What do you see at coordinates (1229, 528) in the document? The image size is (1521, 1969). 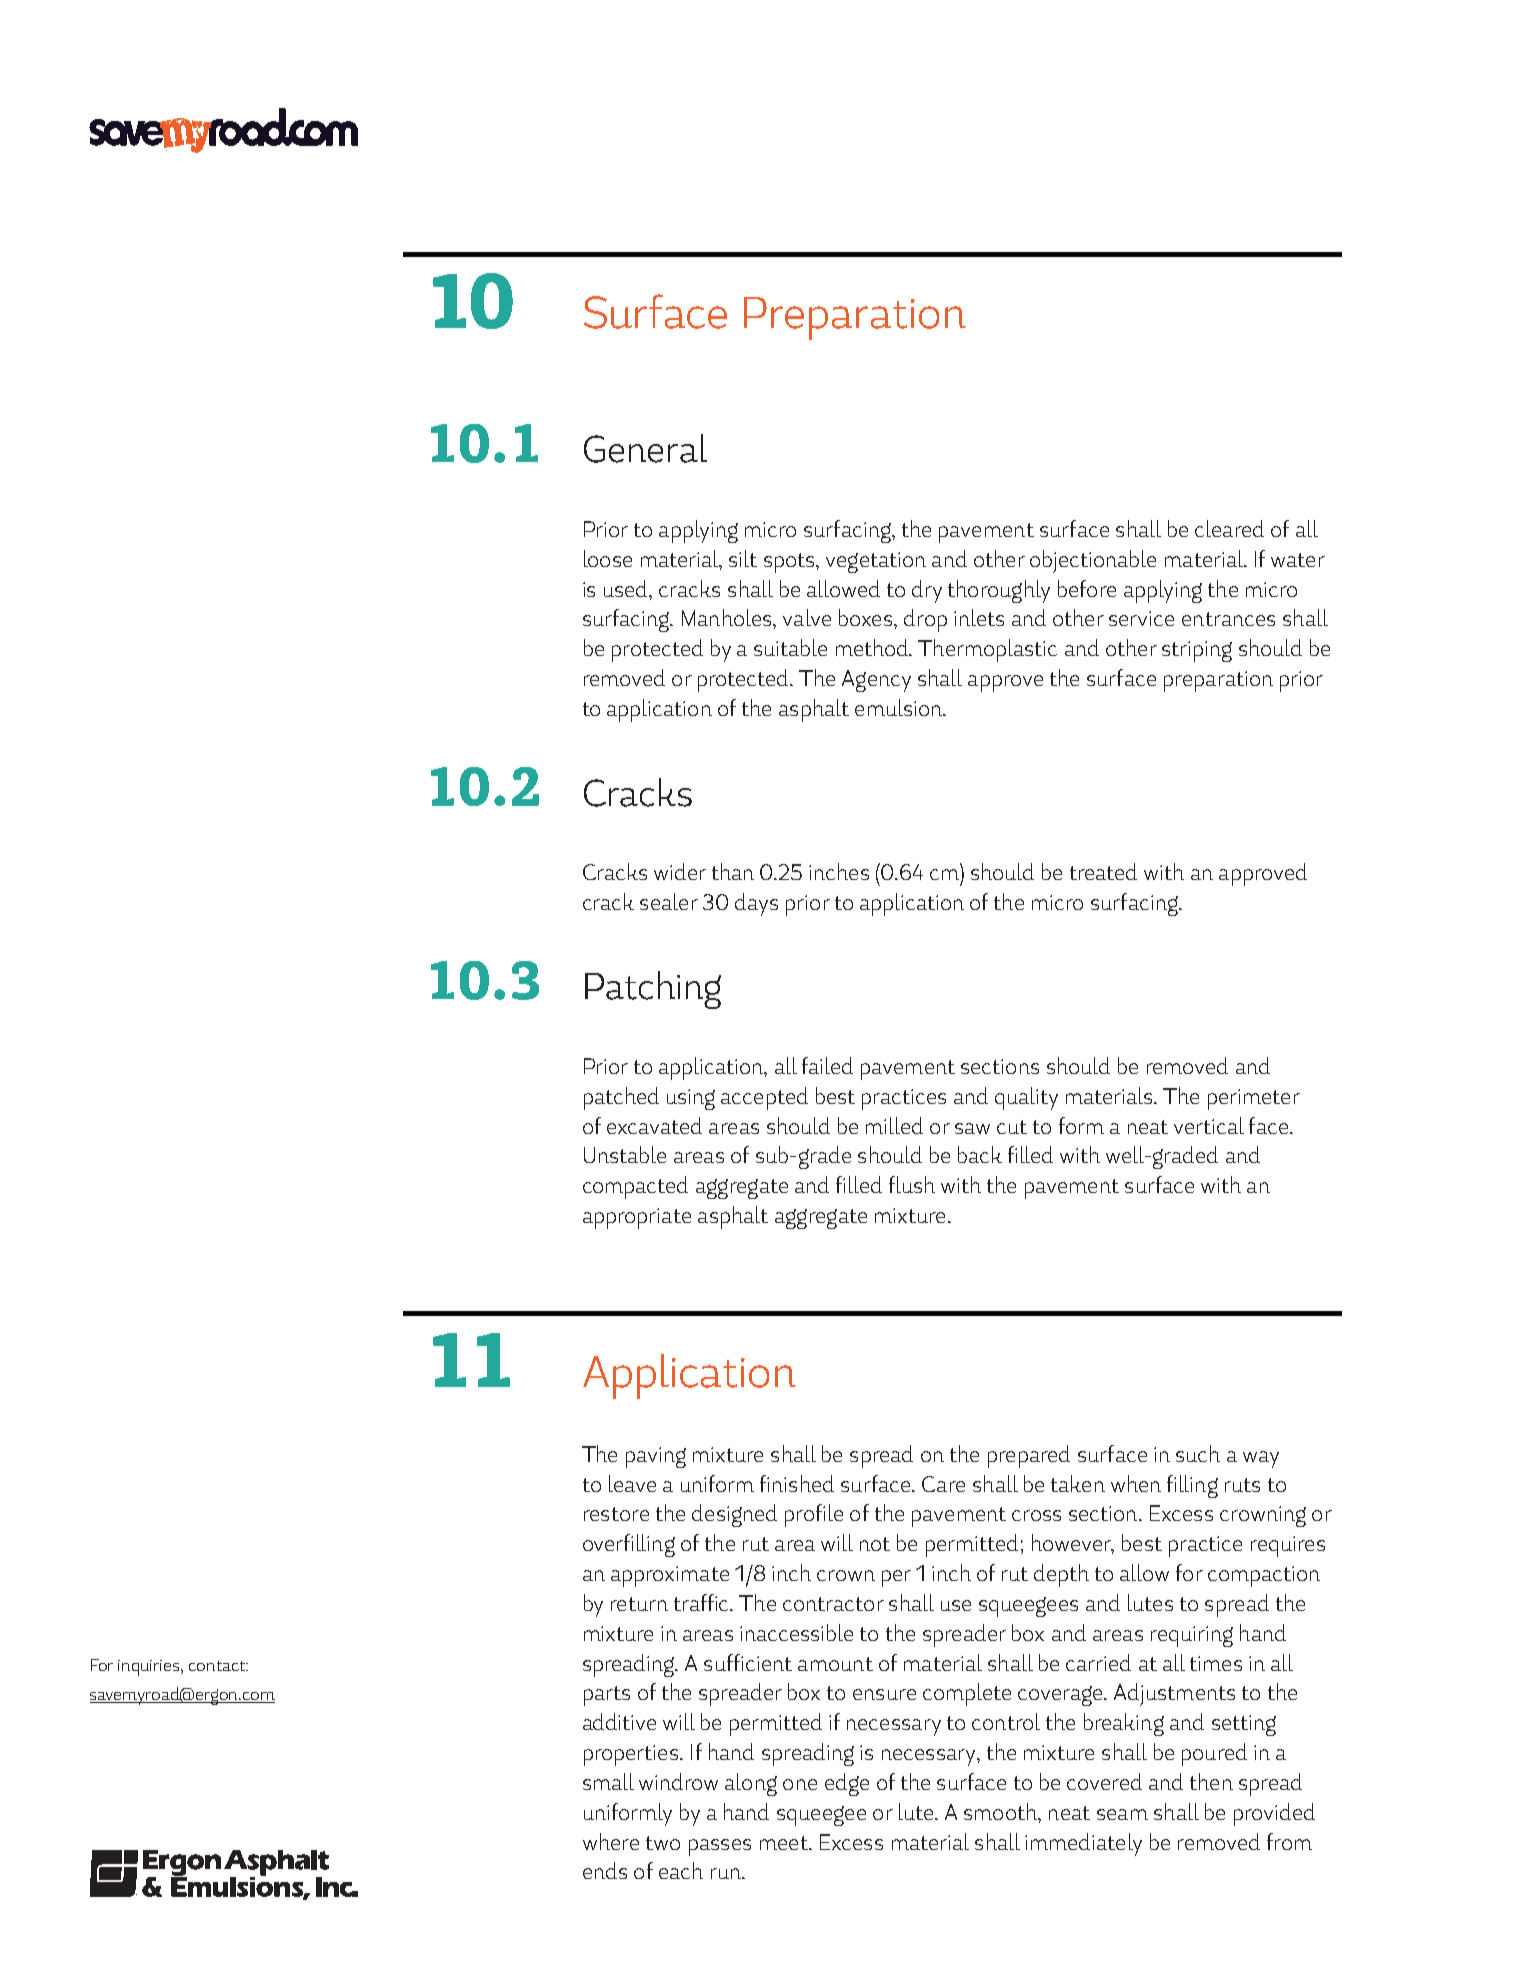 I see `cleared` at bounding box center [1229, 528].
